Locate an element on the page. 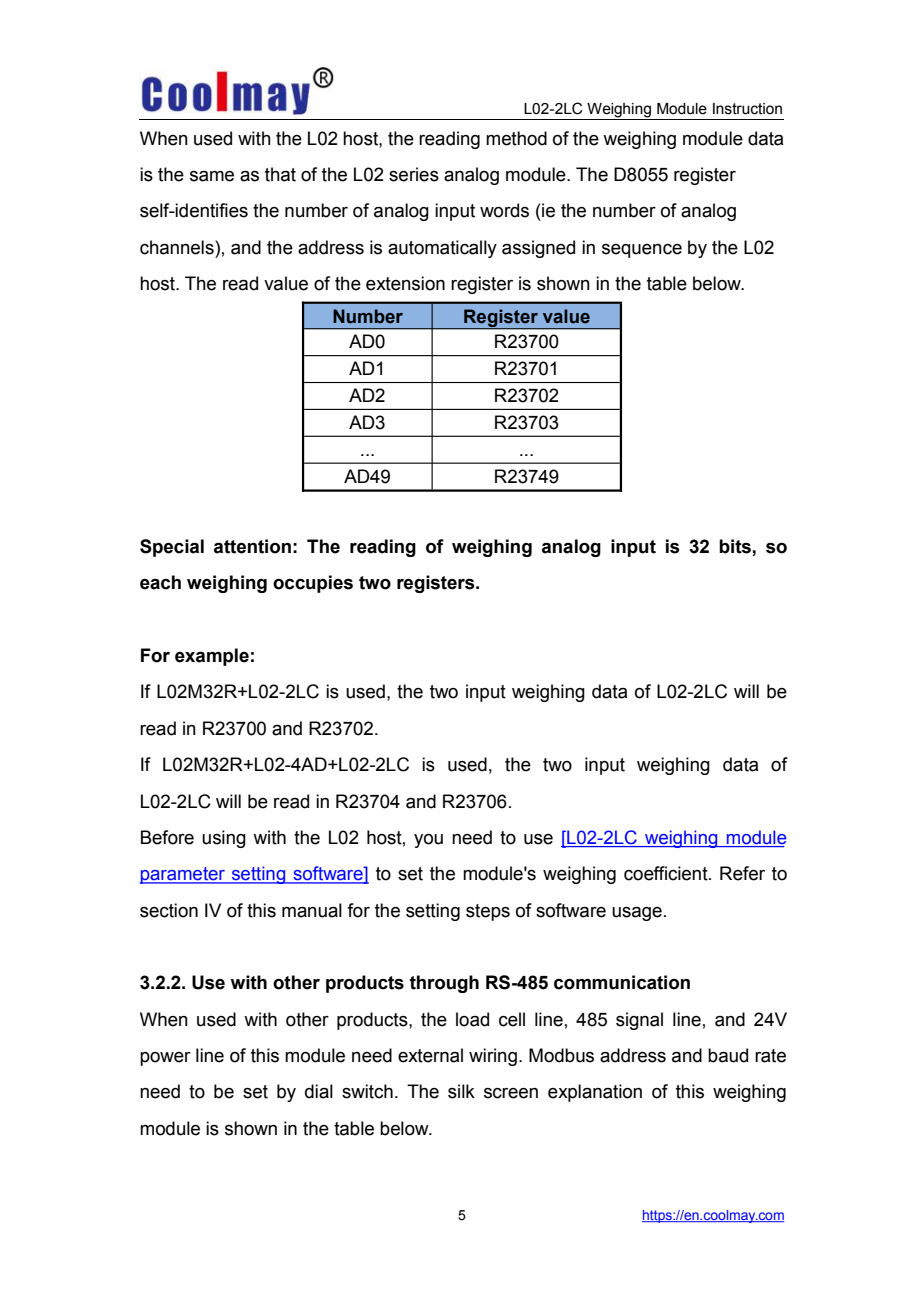  method is located at coordinates (516, 138).
